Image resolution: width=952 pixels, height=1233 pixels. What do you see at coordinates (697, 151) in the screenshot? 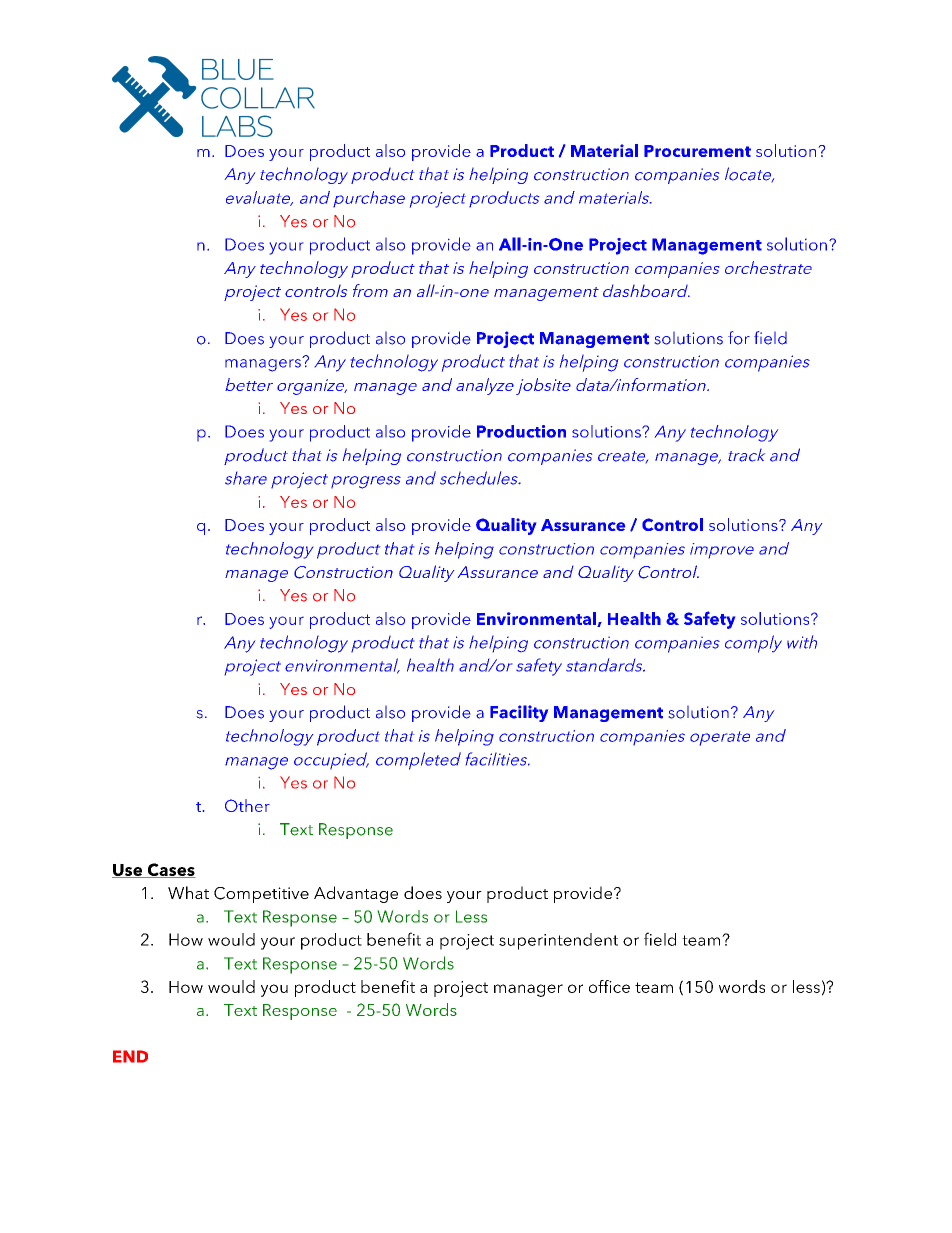
I see `Procurement` at bounding box center [697, 151].
